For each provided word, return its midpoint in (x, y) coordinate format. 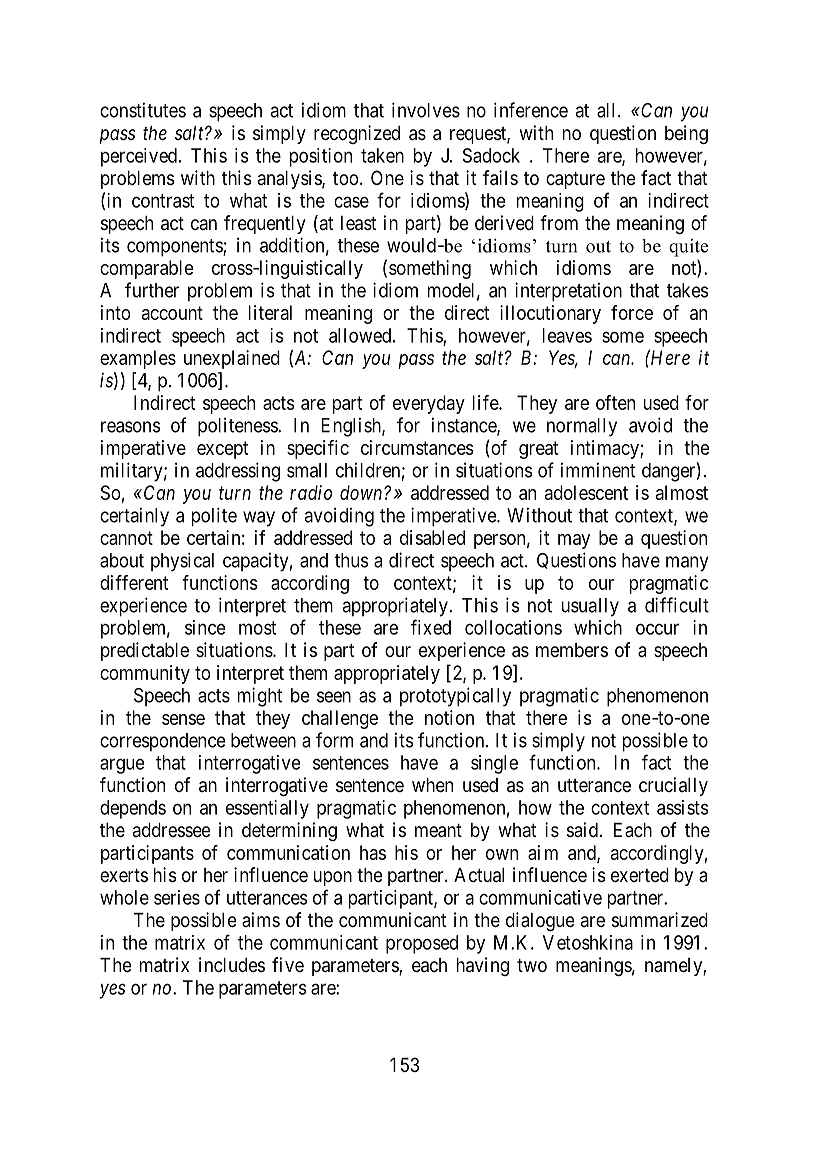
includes (232, 964)
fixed (431, 627)
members (572, 650)
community (145, 674)
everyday (429, 404)
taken (382, 155)
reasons (131, 427)
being (686, 134)
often (615, 402)
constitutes (143, 110)
